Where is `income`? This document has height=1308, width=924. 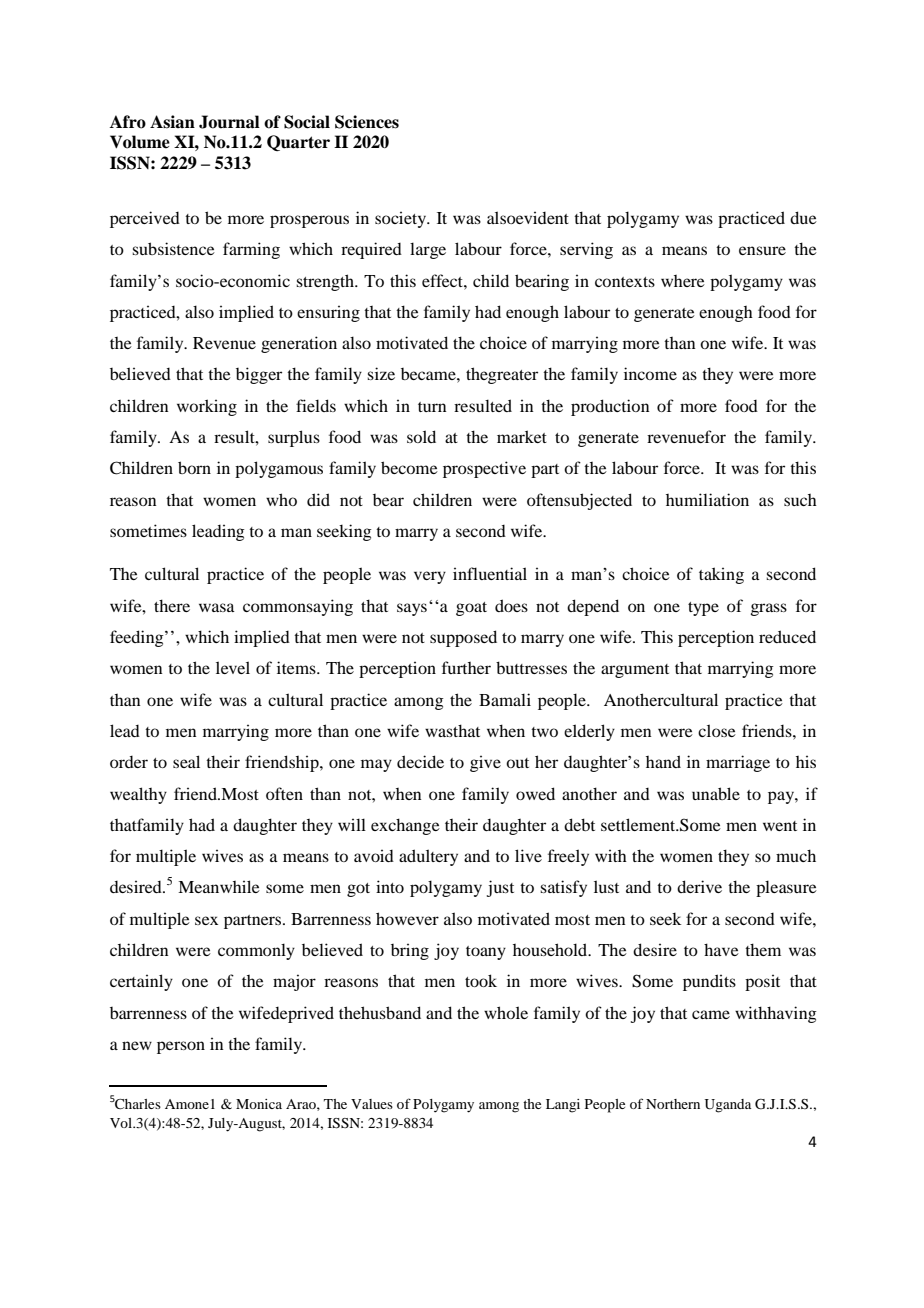
income is located at coordinates (650, 373).
